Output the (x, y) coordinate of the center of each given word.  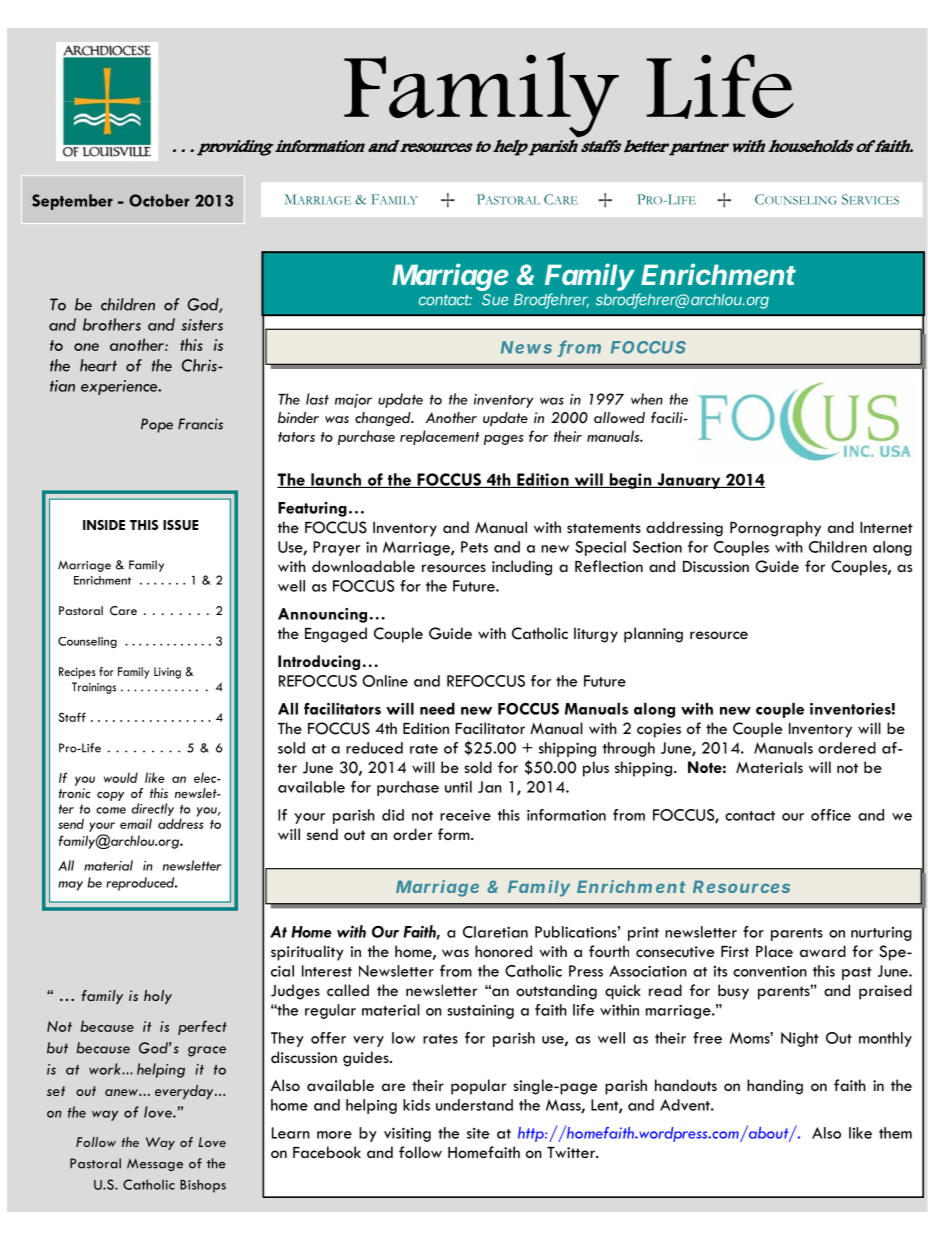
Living (167, 673)
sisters (202, 325)
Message (155, 1164)
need (437, 709)
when (647, 399)
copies (659, 730)
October (159, 200)
